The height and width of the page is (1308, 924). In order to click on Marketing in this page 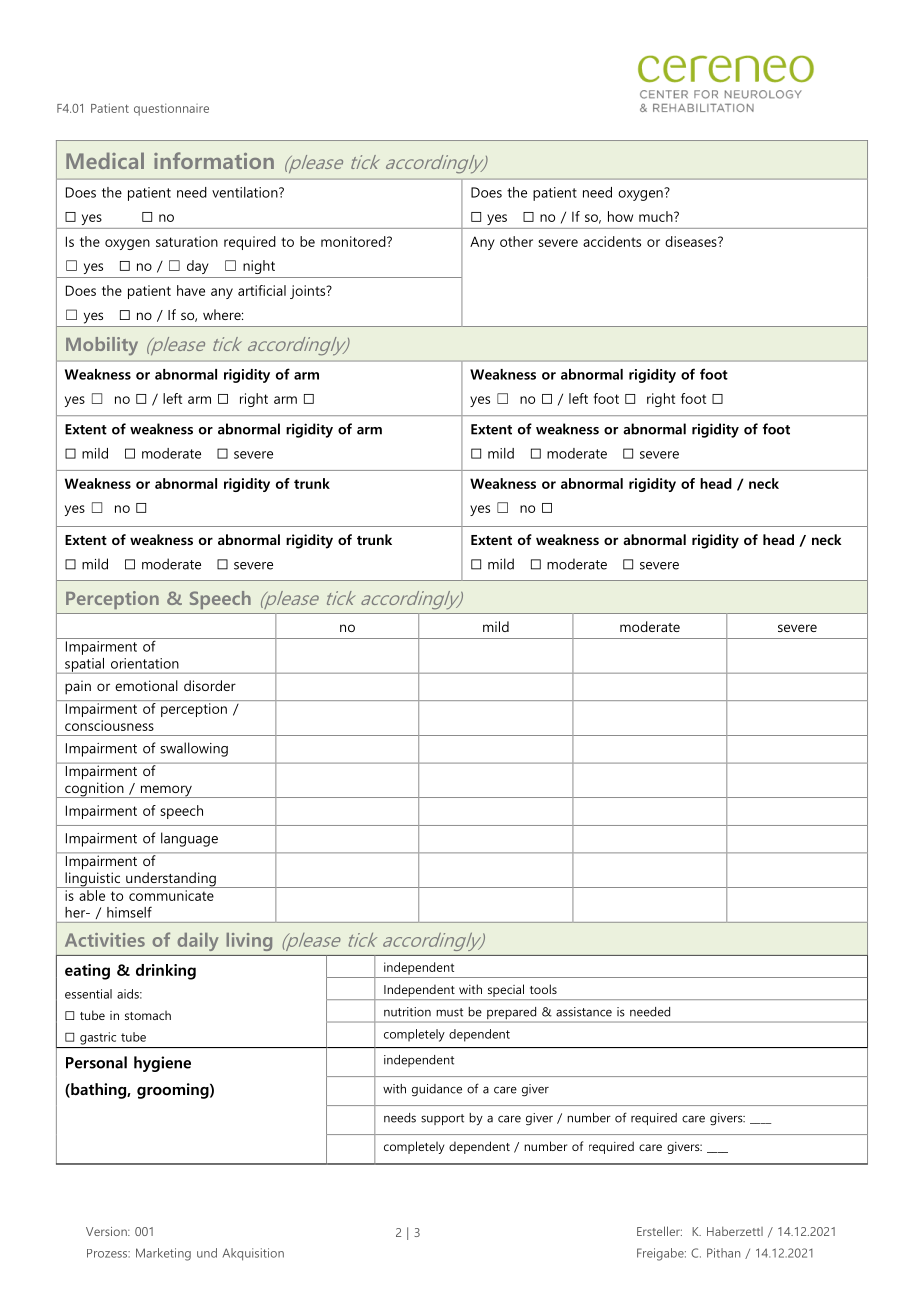, I will do `click(163, 1254)`.
